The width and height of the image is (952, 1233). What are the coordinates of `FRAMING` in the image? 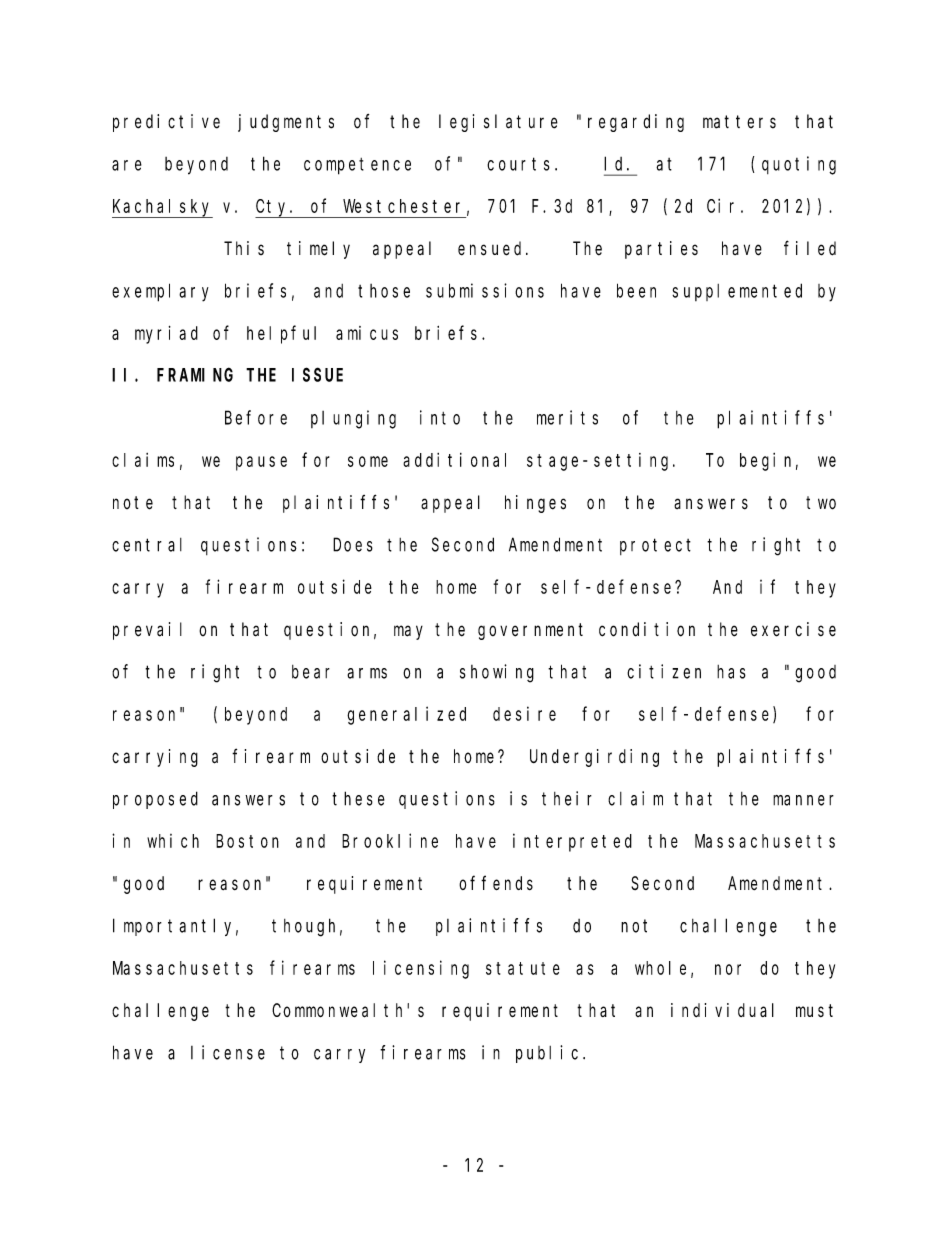 It's located at (195, 375).
